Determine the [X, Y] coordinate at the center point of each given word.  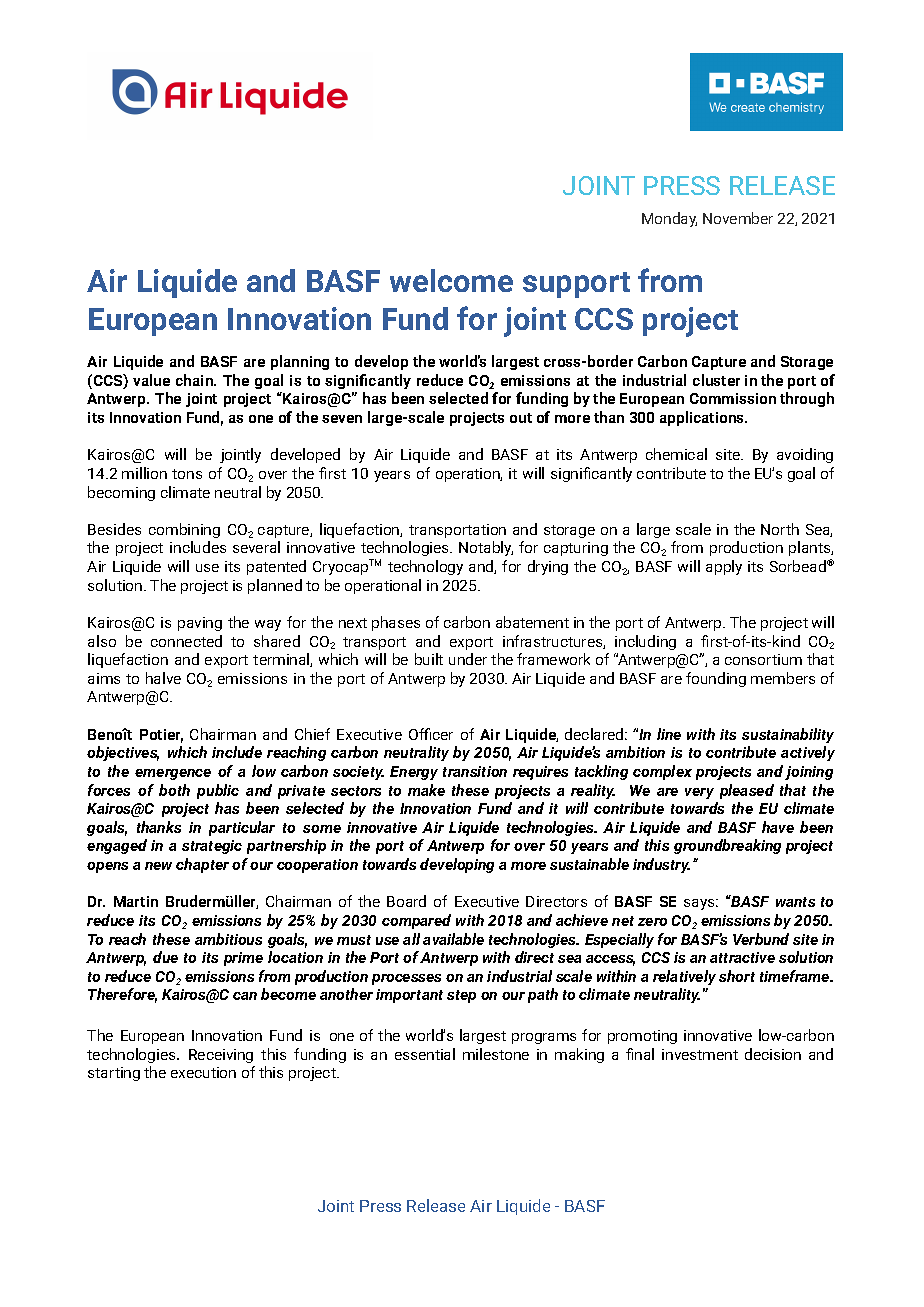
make [426, 790]
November [738, 218]
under [468, 659]
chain [195, 380]
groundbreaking [727, 846]
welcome [451, 280]
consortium [763, 659]
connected [186, 641]
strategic [212, 847]
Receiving [221, 1056]
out [521, 418]
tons [187, 474]
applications [703, 418]
